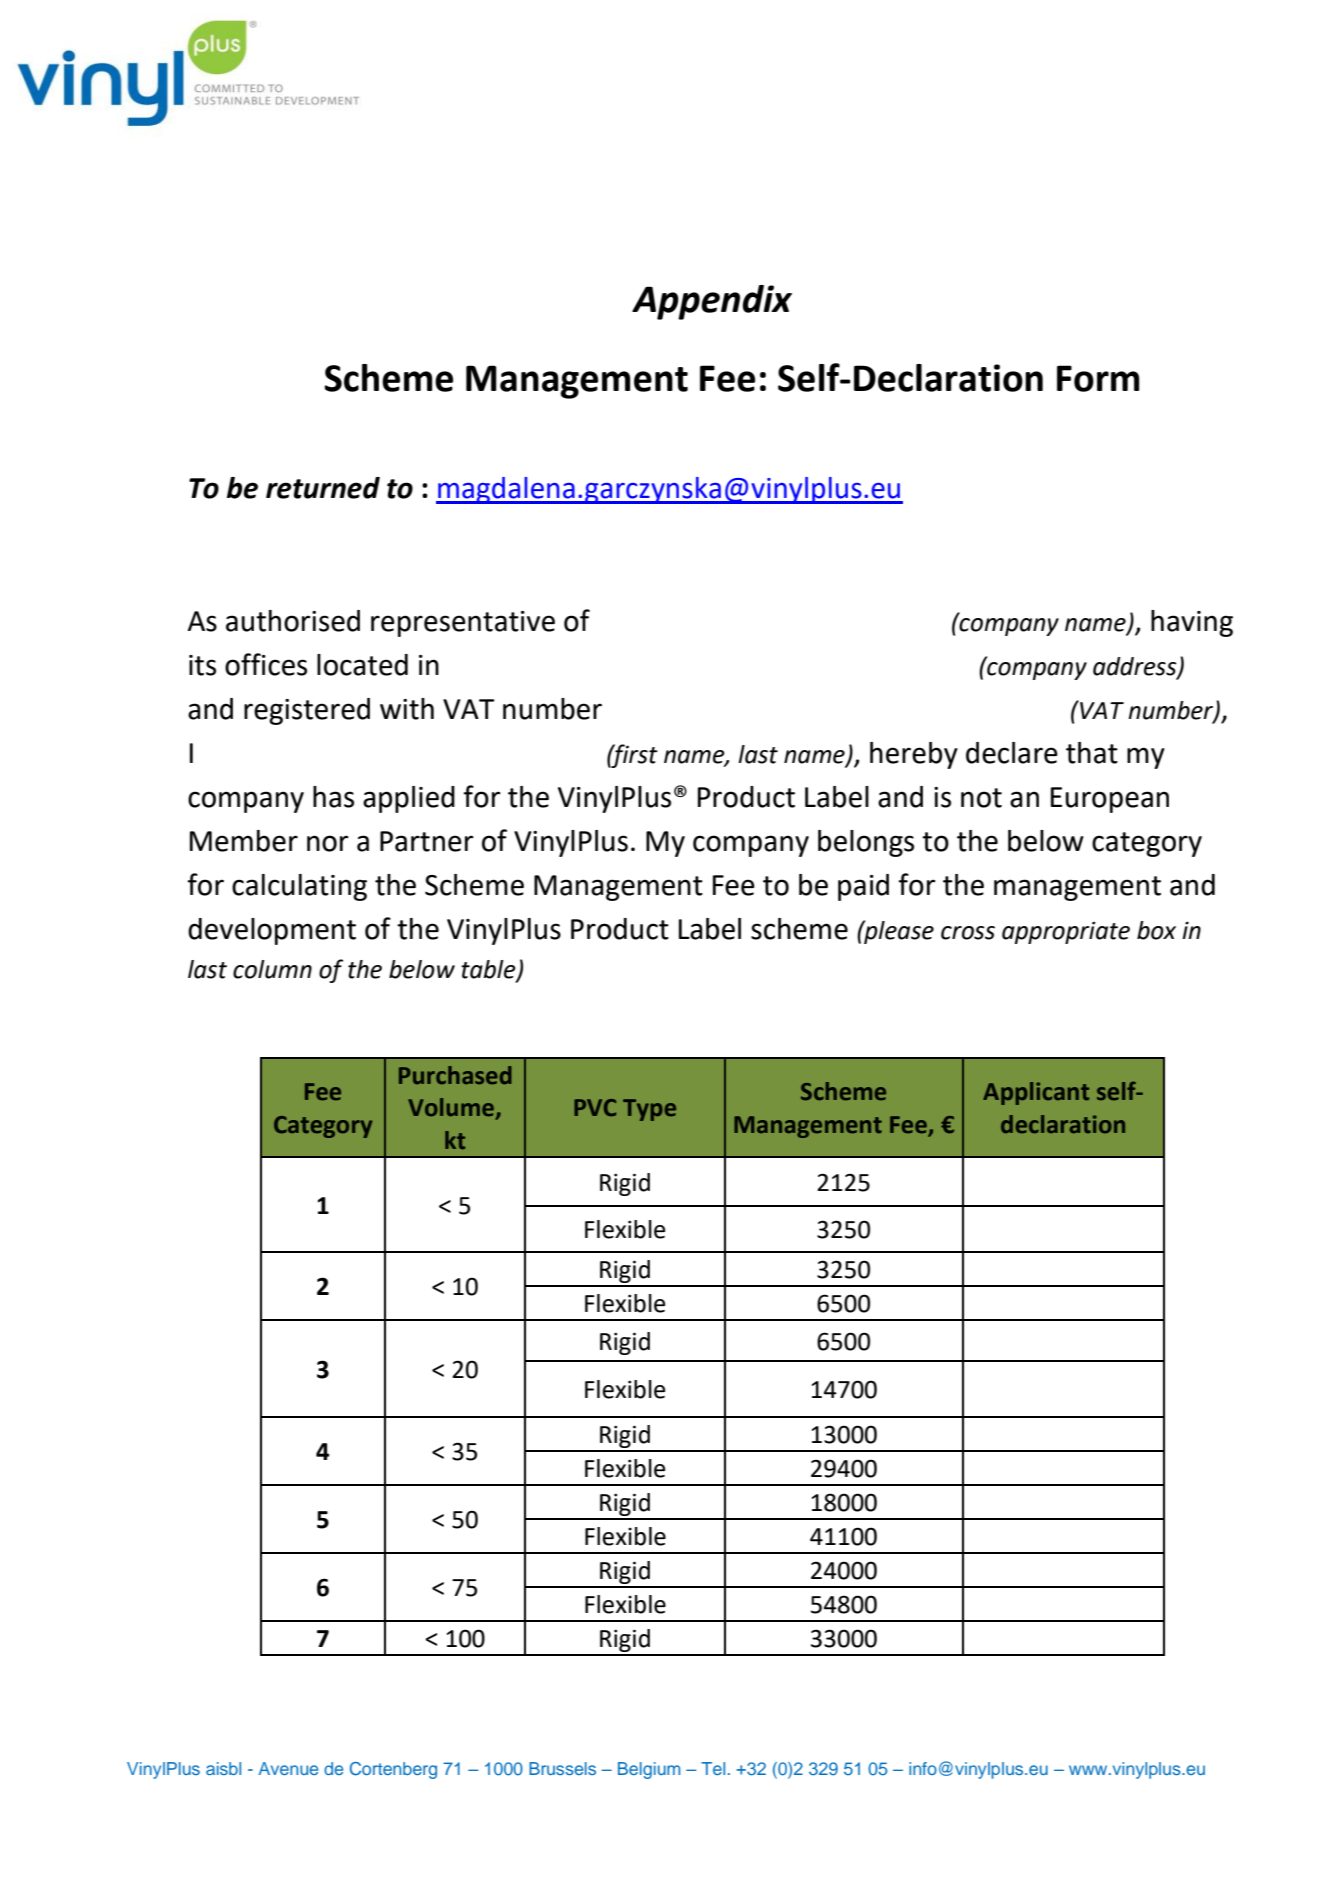 Image resolution: width=1333 pixels, height=1886 pixels. Describe the element at coordinates (914, 755) in the screenshot. I see `hereby` at that location.
